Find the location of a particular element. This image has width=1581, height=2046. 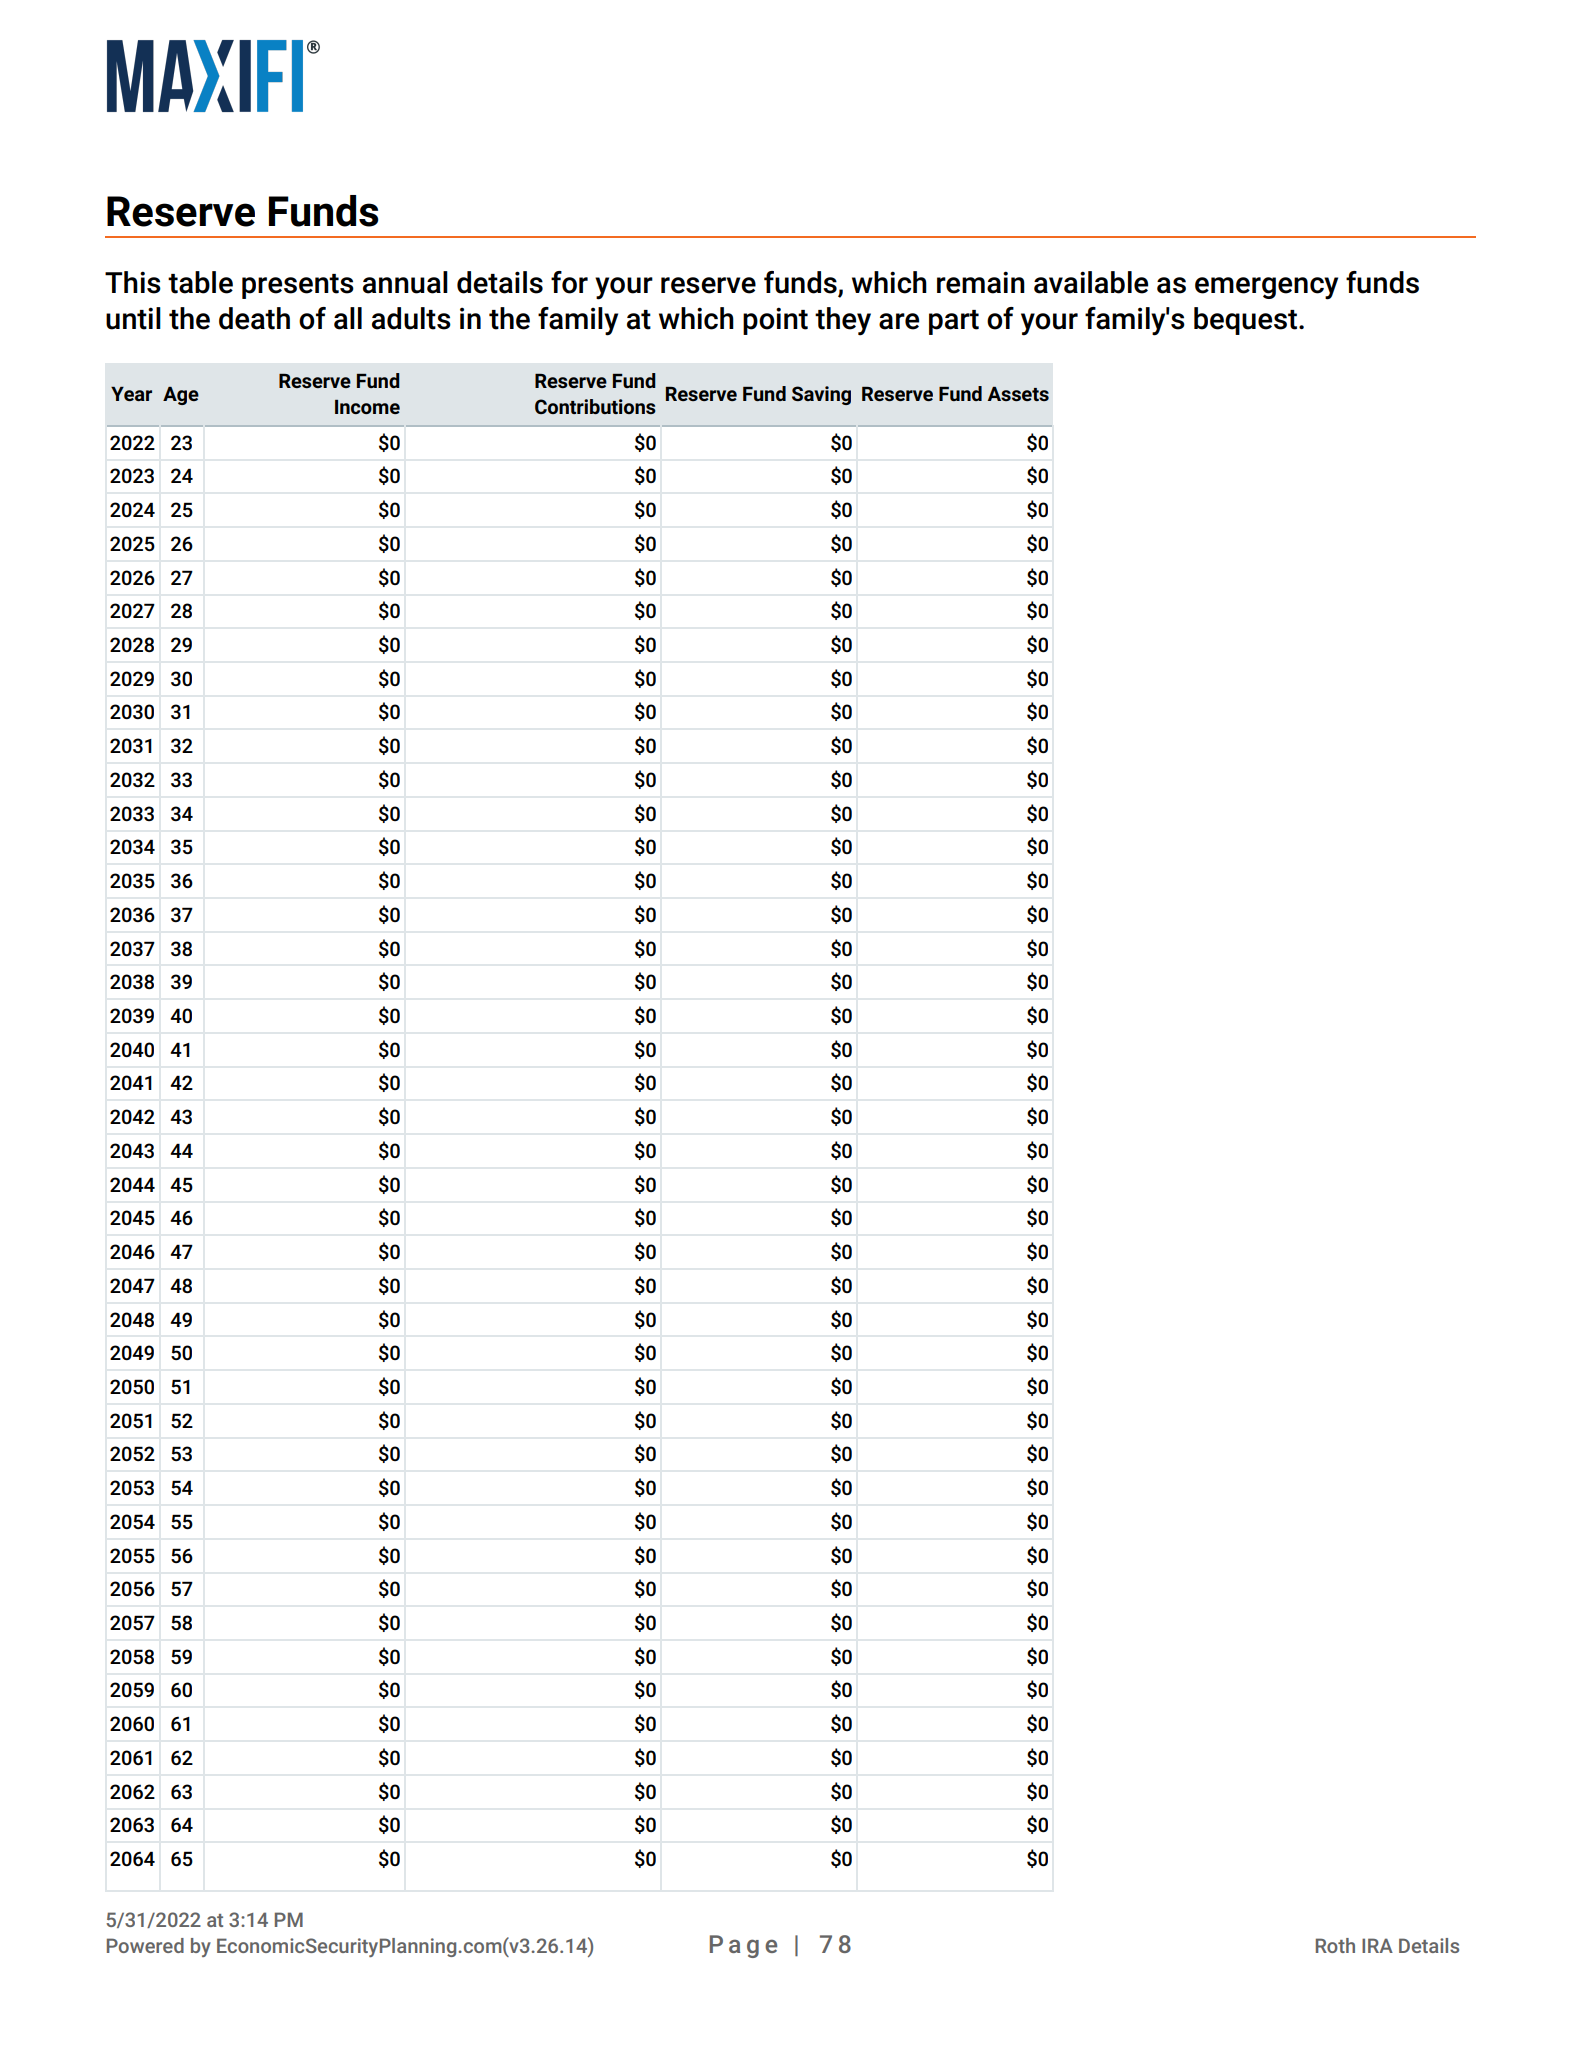

Powered is located at coordinates (145, 1945).
